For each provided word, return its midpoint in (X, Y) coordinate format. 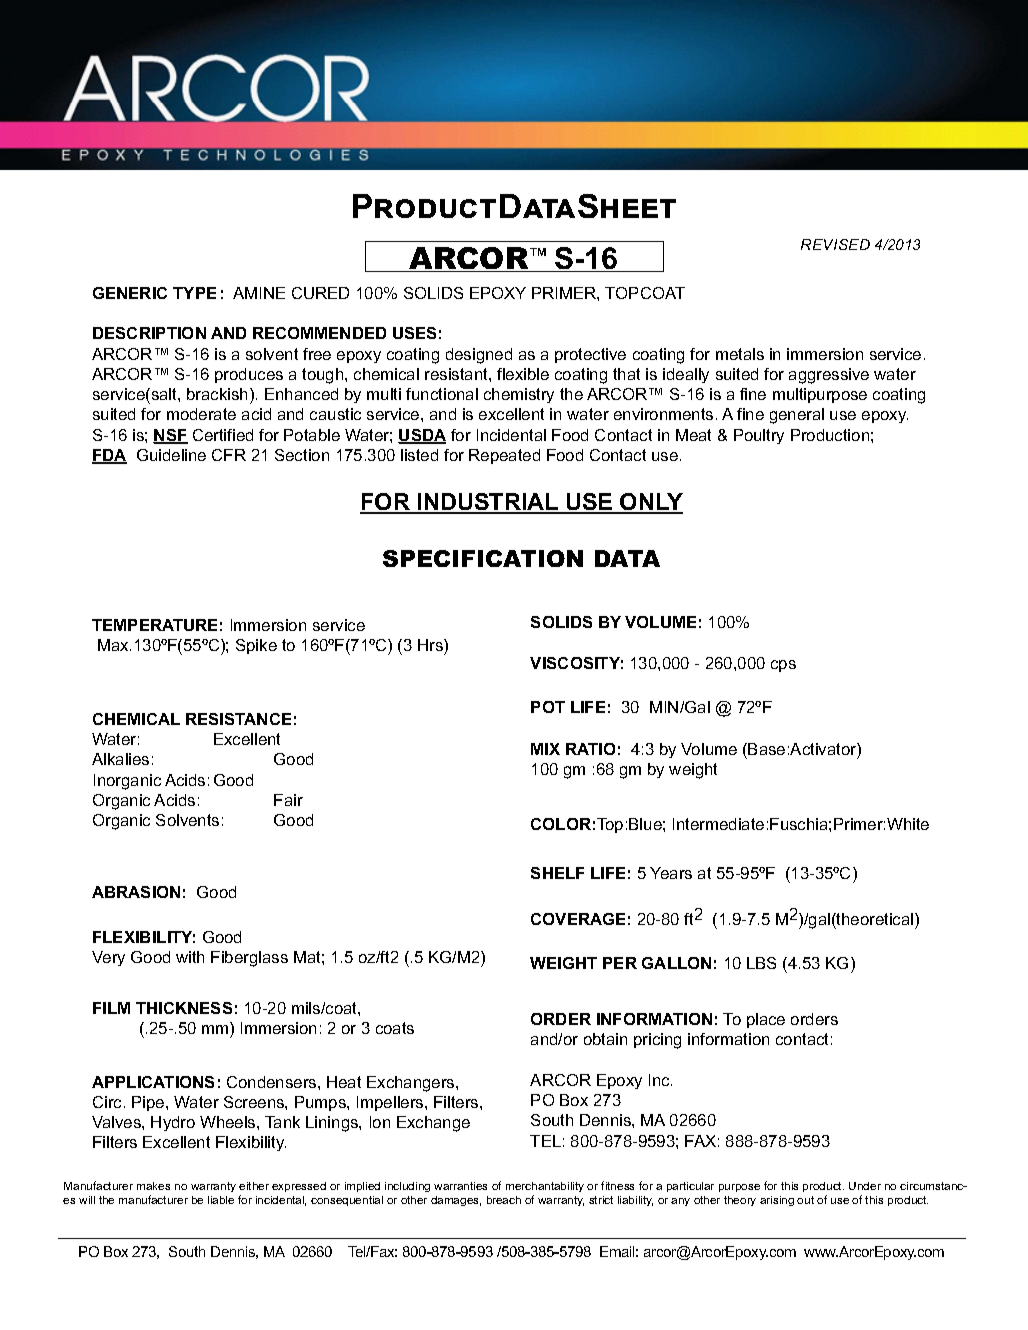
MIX (545, 749)
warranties (460, 1186)
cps (783, 666)
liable (221, 1200)
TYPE (194, 293)
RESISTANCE (238, 719)
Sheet (627, 206)
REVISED (835, 244)
